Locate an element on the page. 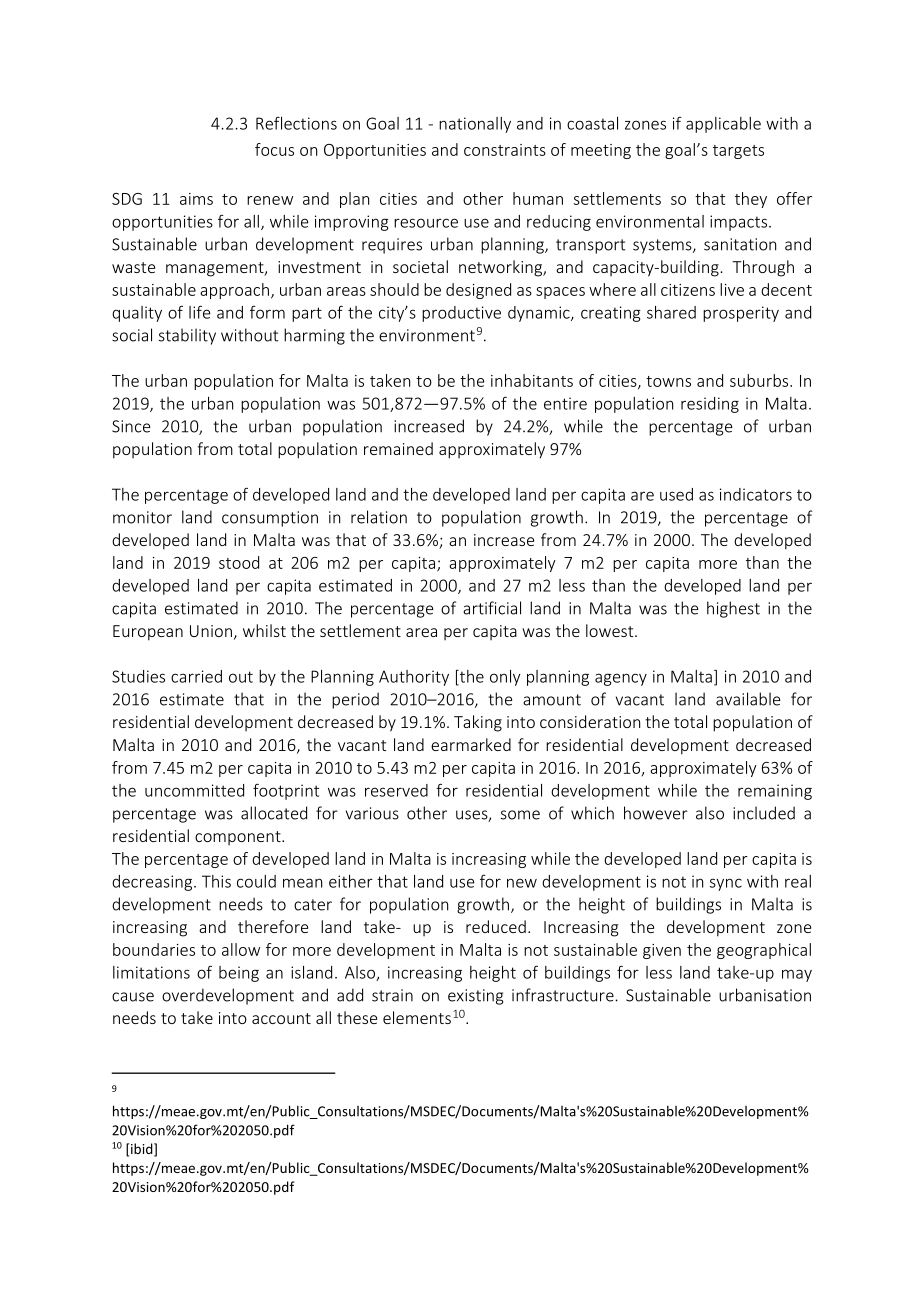  stability is located at coordinates (187, 336).
